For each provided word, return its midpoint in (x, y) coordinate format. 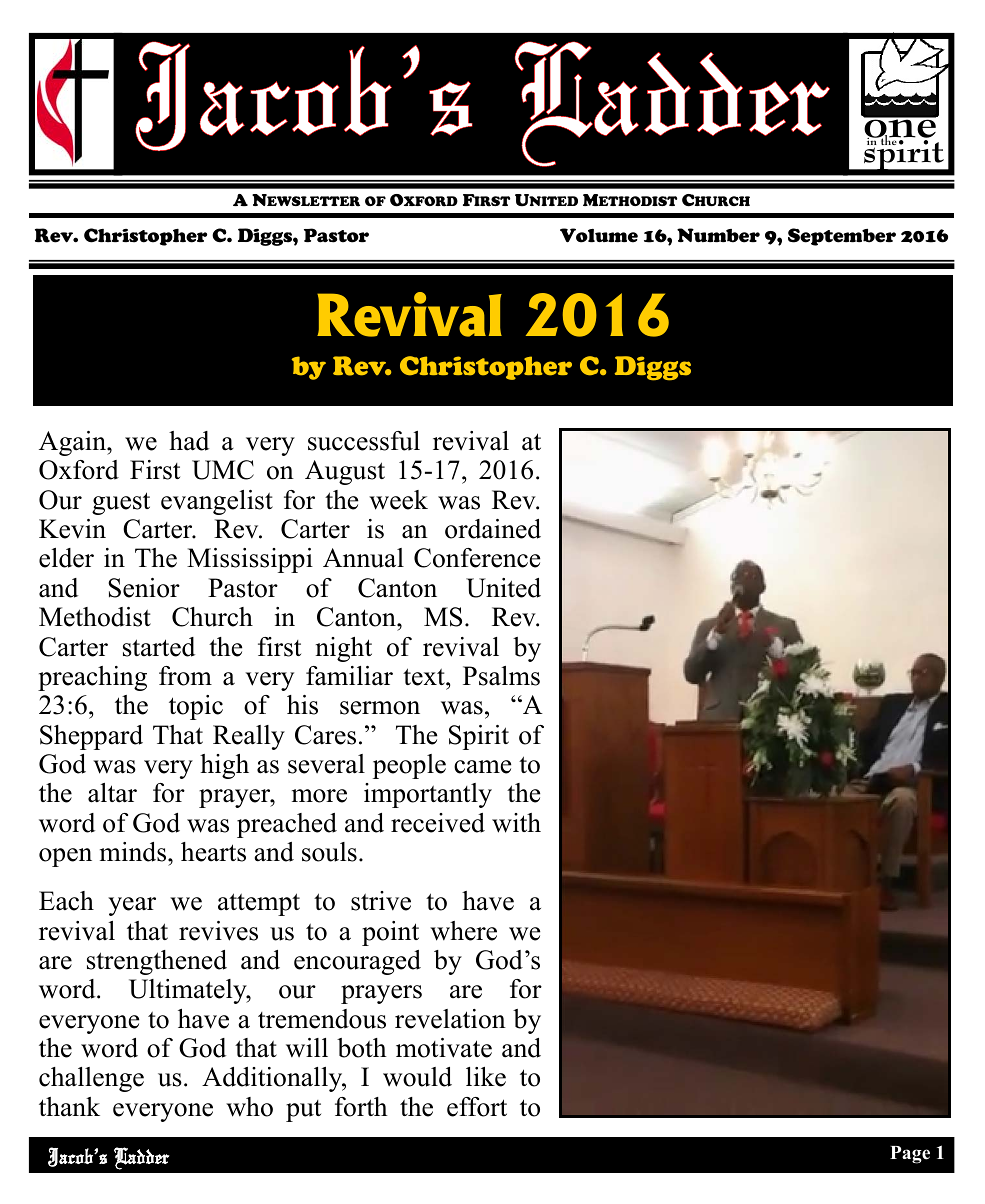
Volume (599, 235)
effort (477, 1107)
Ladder (142, 1158)
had (189, 441)
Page (910, 1155)
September (842, 237)
